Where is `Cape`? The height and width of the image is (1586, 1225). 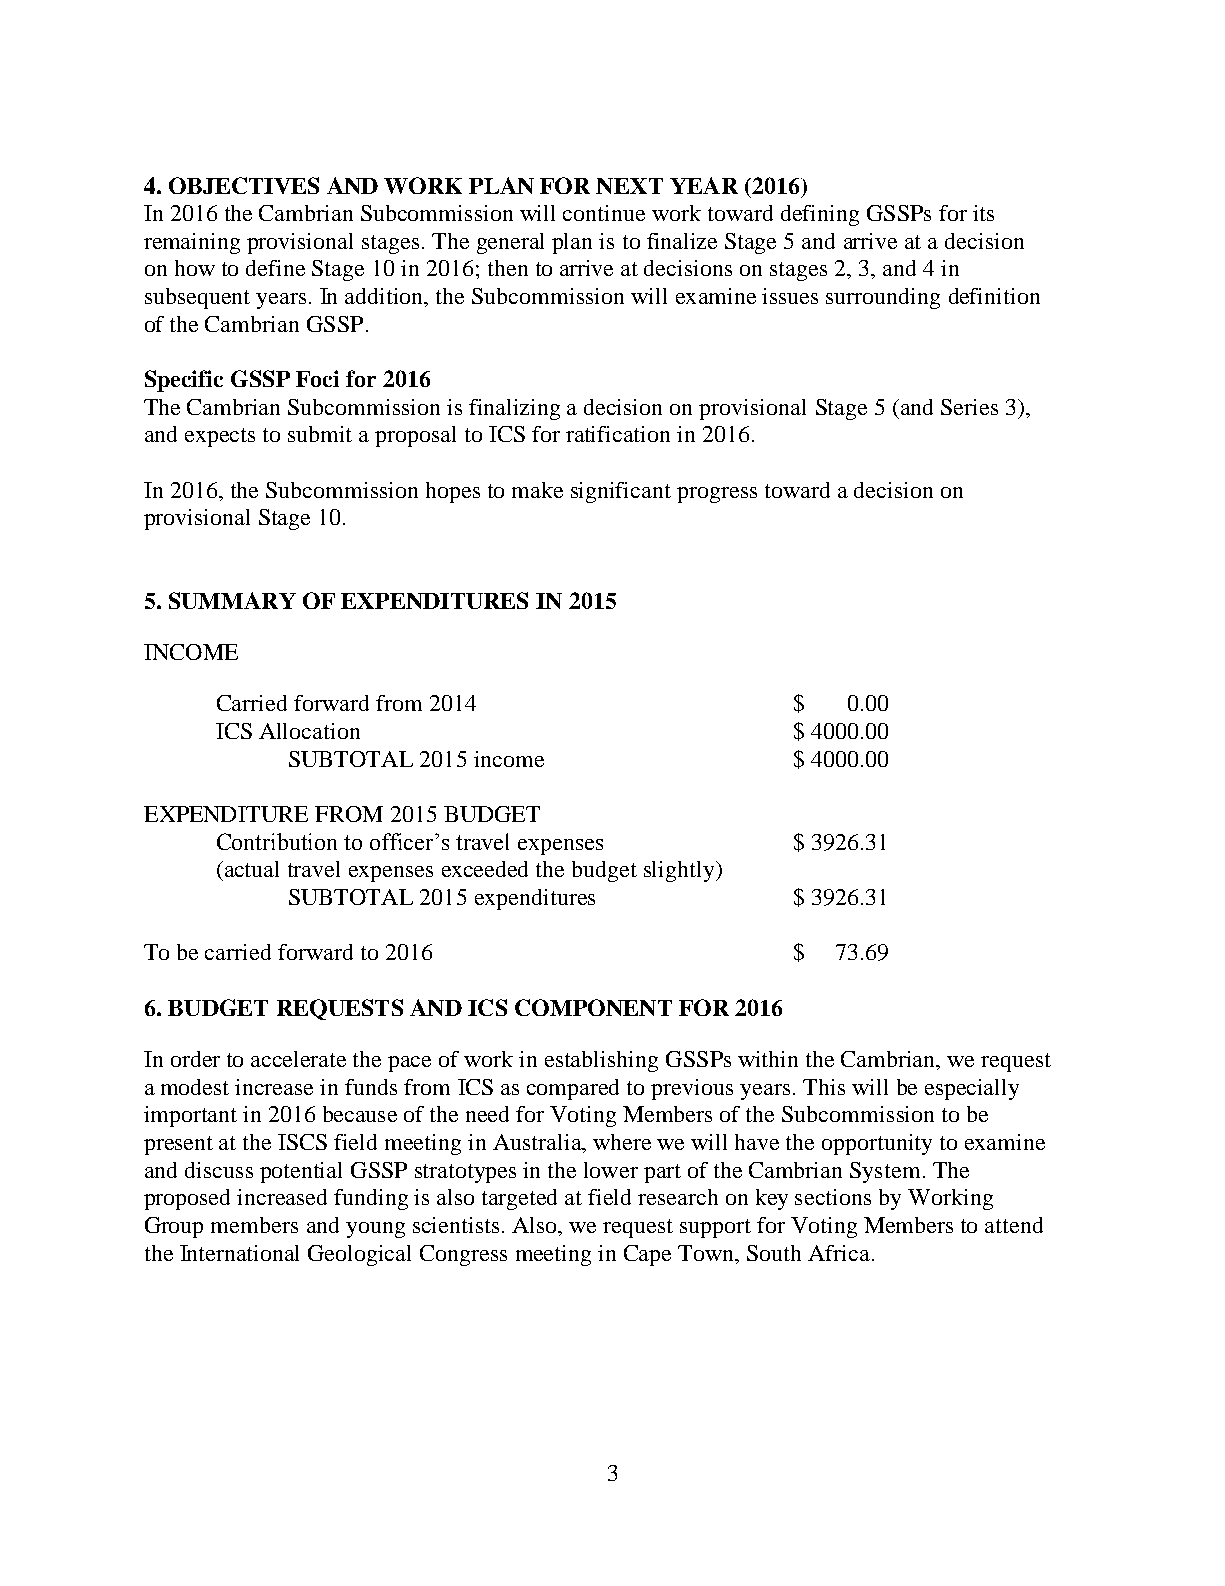 Cape is located at coordinates (647, 1255).
